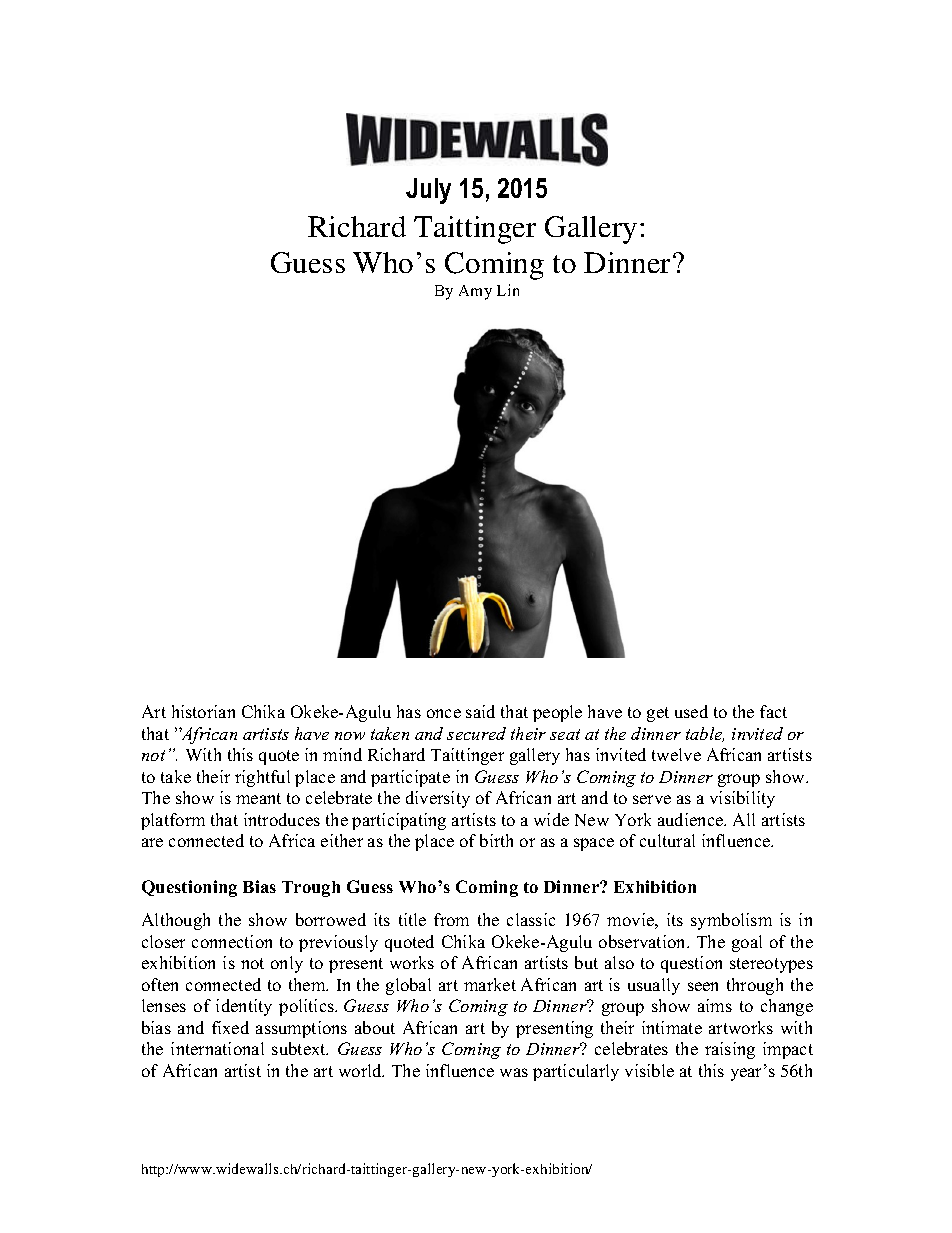 This screenshot has width=952, height=1233. I want to click on Lin, so click(508, 290).
